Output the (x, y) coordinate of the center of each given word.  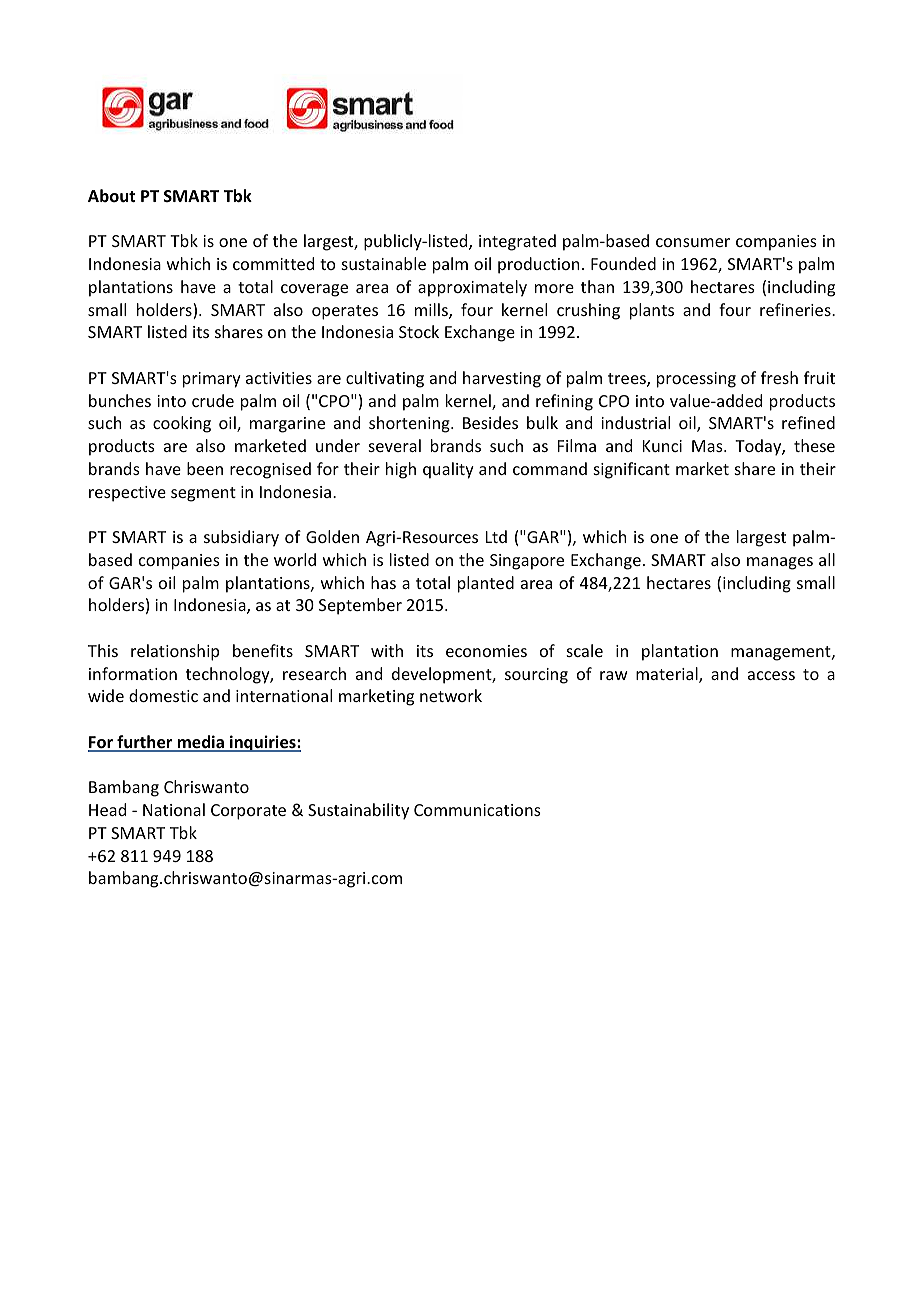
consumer (693, 242)
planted (486, 584)
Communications (477, 810)
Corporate (248, 812)
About (111, 195)
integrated (517, 242)
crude (213, 400)
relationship (175, 652)
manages (780, 563)
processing (696, 380)
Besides (490, 422)
